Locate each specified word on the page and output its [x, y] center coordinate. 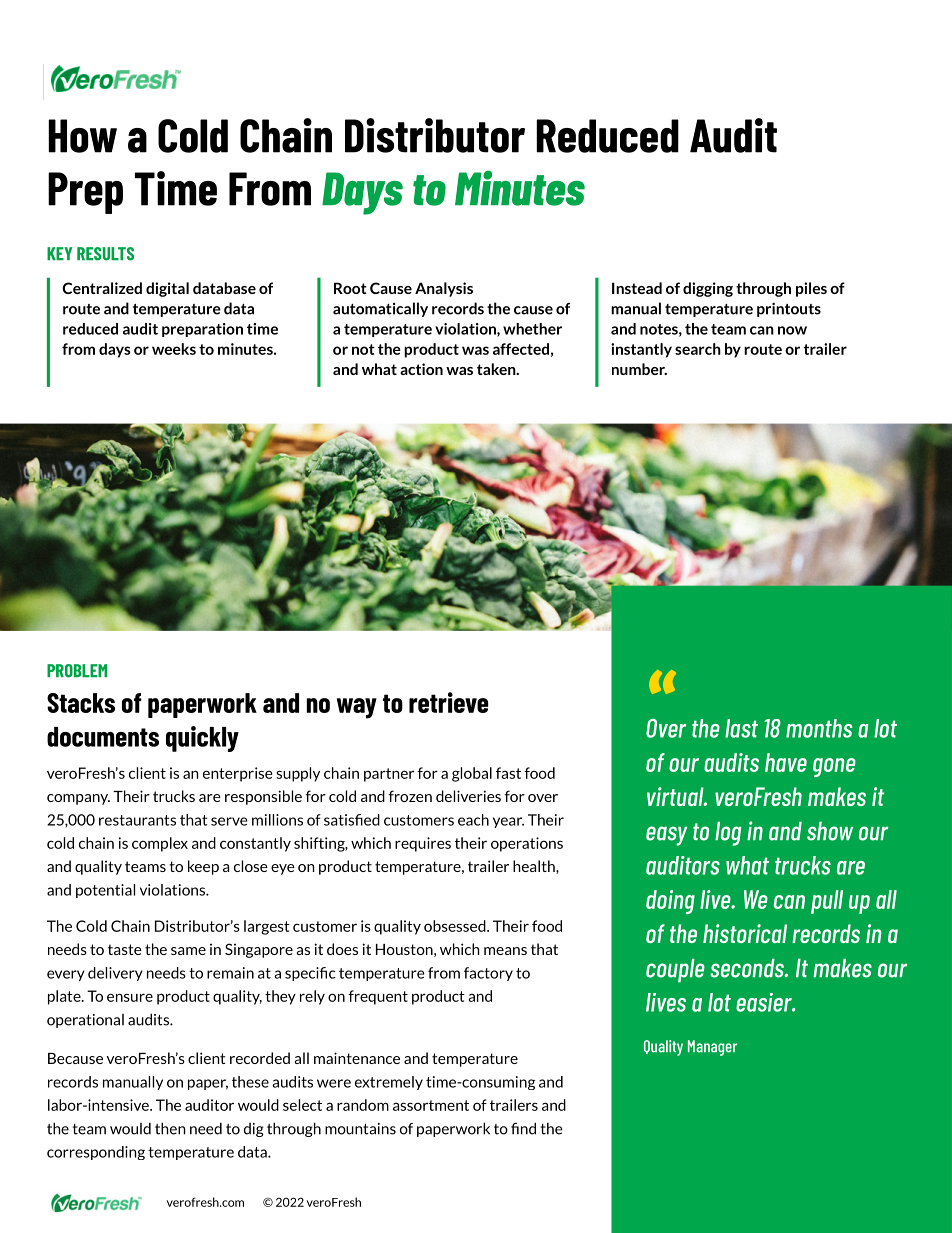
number [639, 369]
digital [167, 289]
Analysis [444, 289]
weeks [174, 349]
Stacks [81, 703]
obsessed [456, 926]
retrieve [449, 702]
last [741, 728]
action [421, 369]
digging [708, 289]
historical [745, 933]
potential [105, 891]
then [170, 1128]
